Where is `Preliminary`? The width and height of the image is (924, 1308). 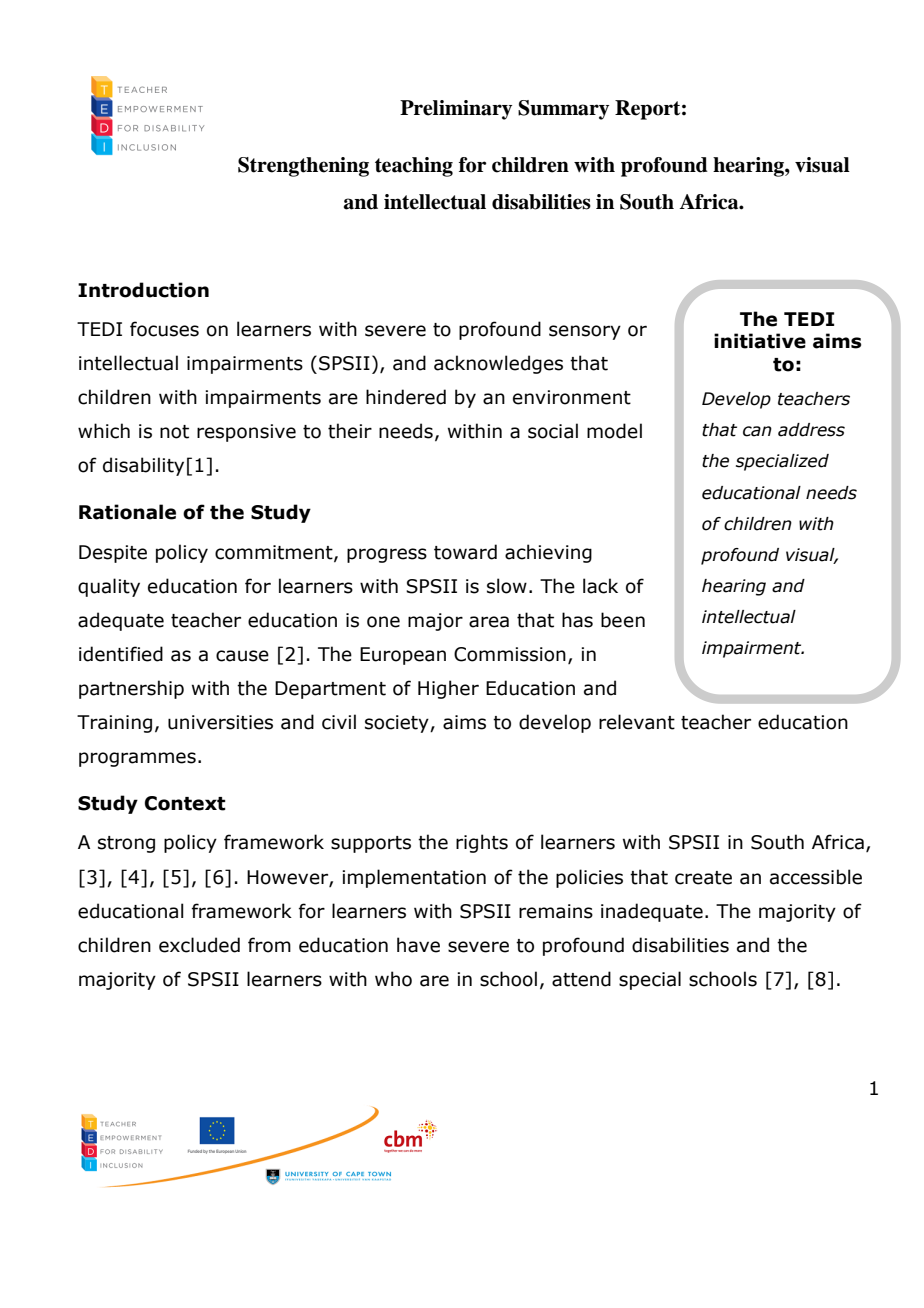
Preliminary is located at coordinates (456, 110).
